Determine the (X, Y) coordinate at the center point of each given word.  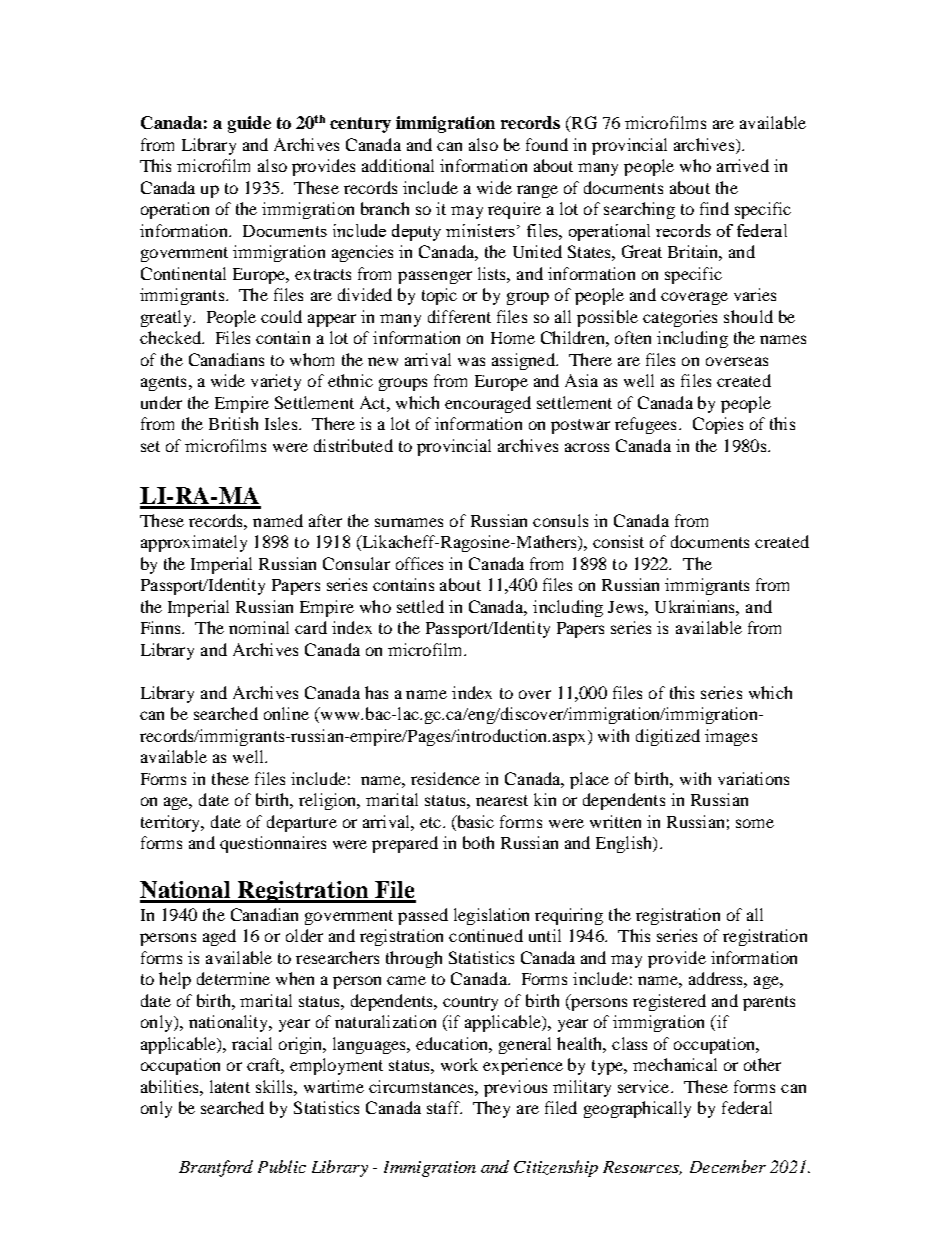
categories (680, 318)
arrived (743, 165)
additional (398, 165)
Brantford (216, 1168)
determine (233, 978)
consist (618, 541)
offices (419, 563)
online (286, 713)
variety (276, 382)
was (471, 361)
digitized (668, 737)
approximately (194, 543)
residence (445, 778)
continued (486, 935)
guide (249, 124)
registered (669, 1002)
